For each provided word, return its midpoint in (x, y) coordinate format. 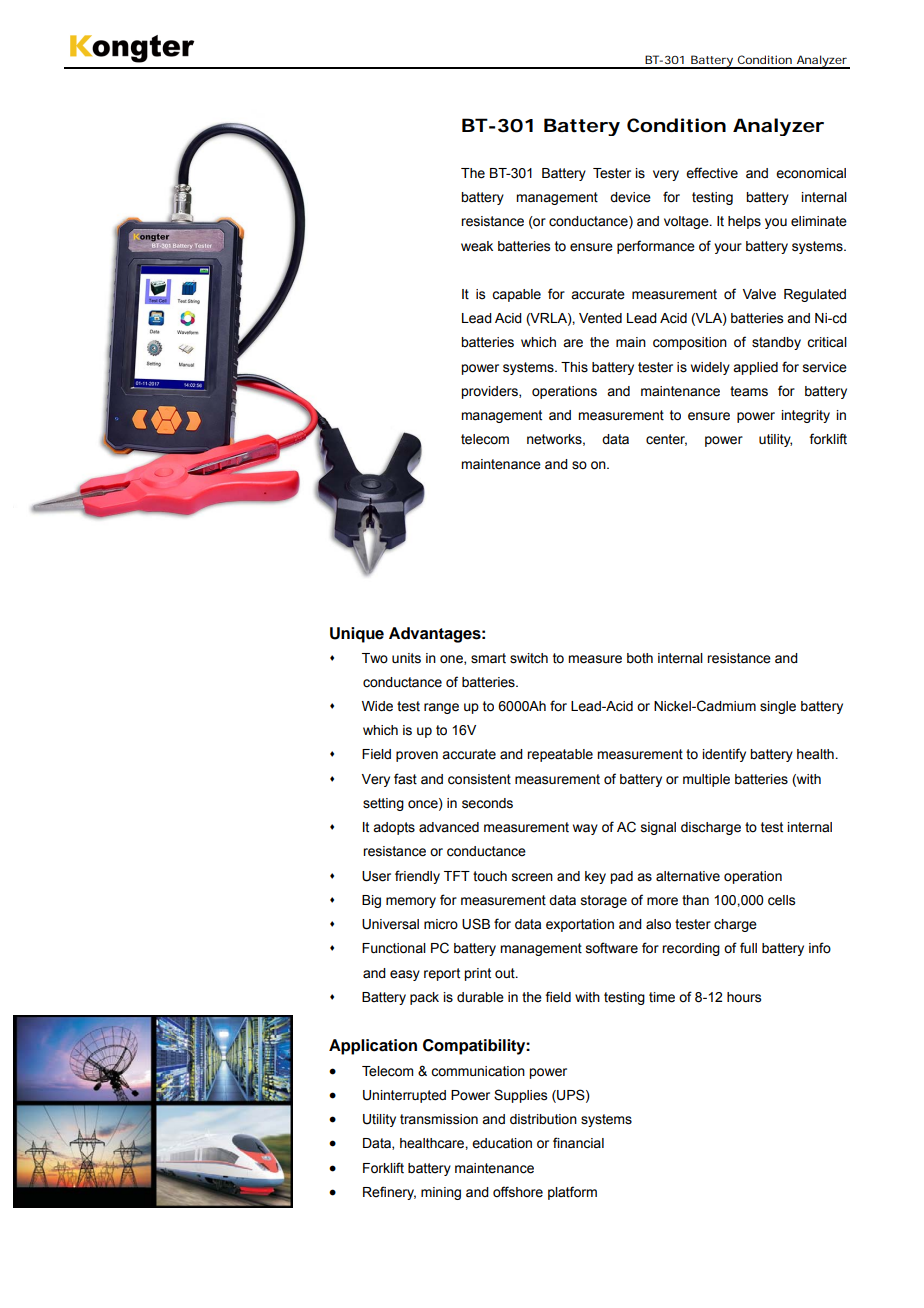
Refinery (389, 1193)
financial (578, 1143)
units (406, 658)
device (630, 197)
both (640, 658)
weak (477, 246)
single (778, 707)
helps (744, 222)
